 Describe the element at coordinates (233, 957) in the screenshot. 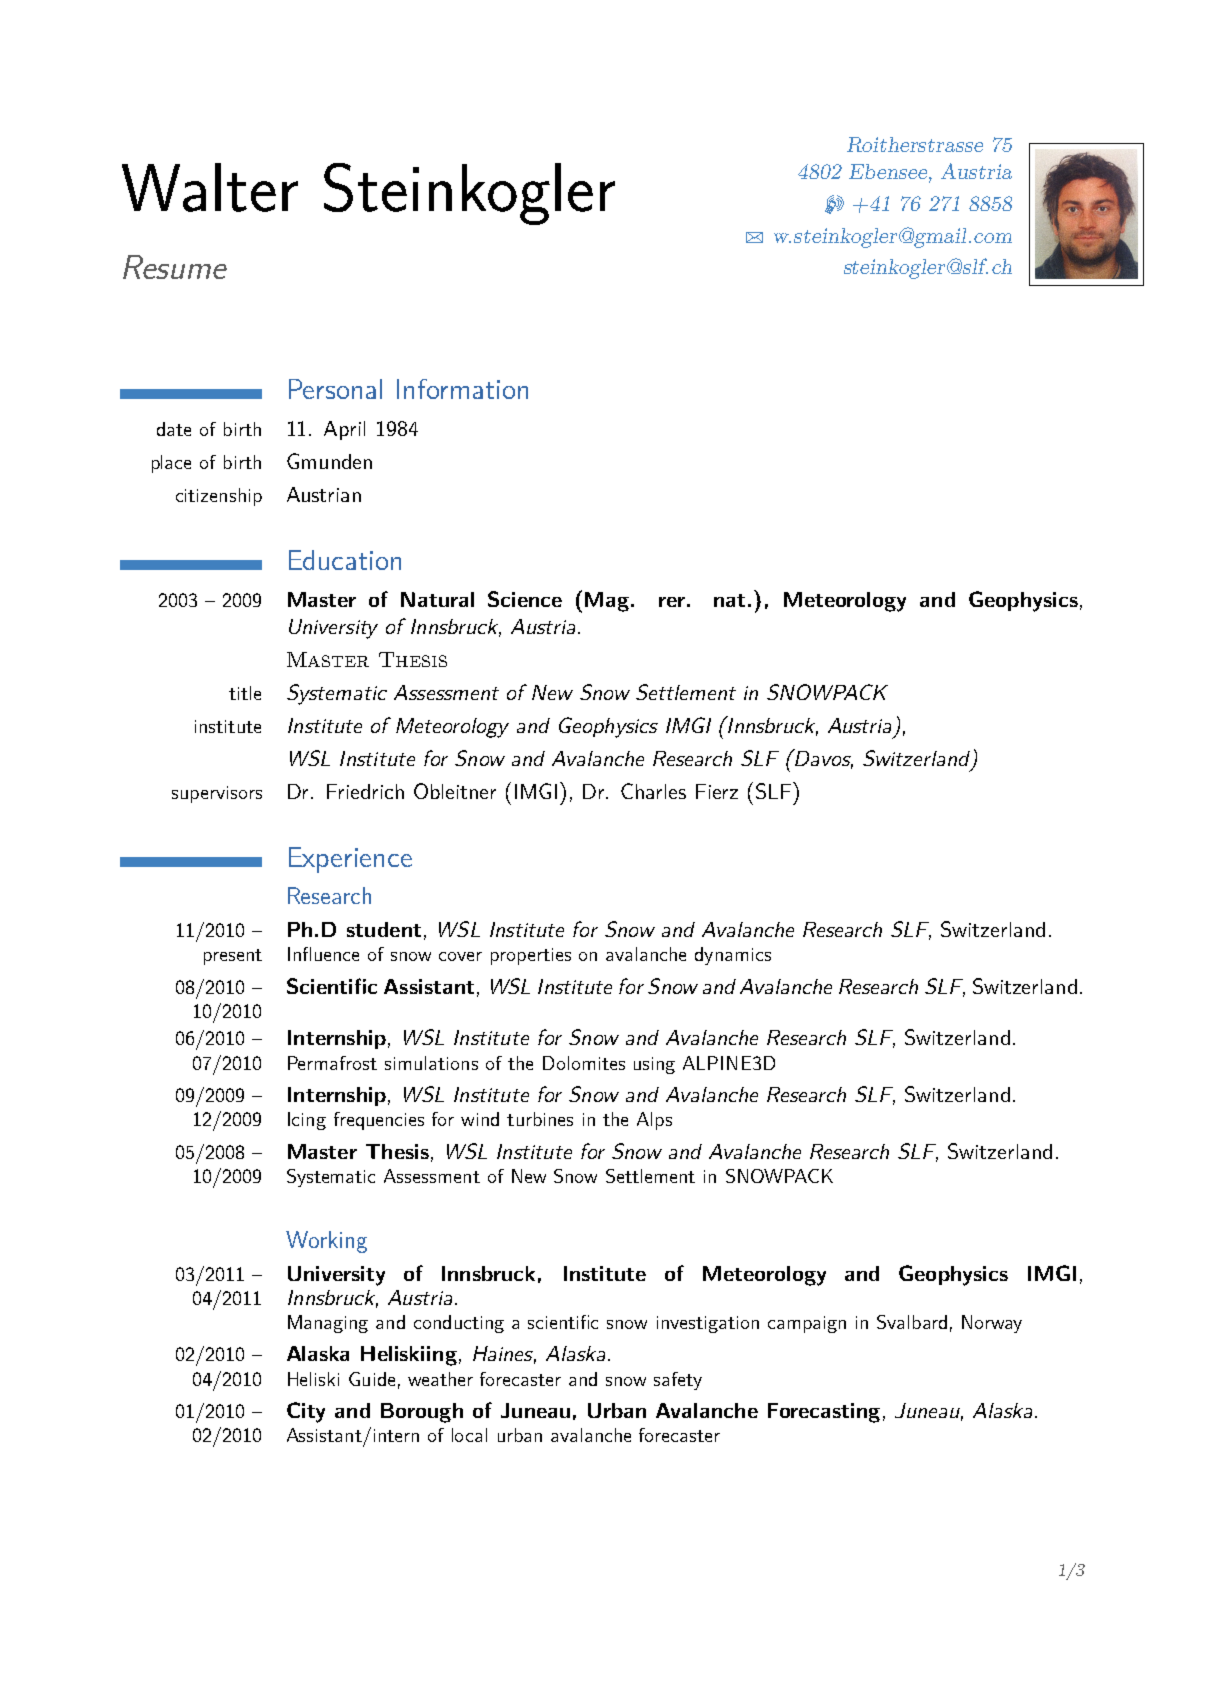

I see `present` at that location.
